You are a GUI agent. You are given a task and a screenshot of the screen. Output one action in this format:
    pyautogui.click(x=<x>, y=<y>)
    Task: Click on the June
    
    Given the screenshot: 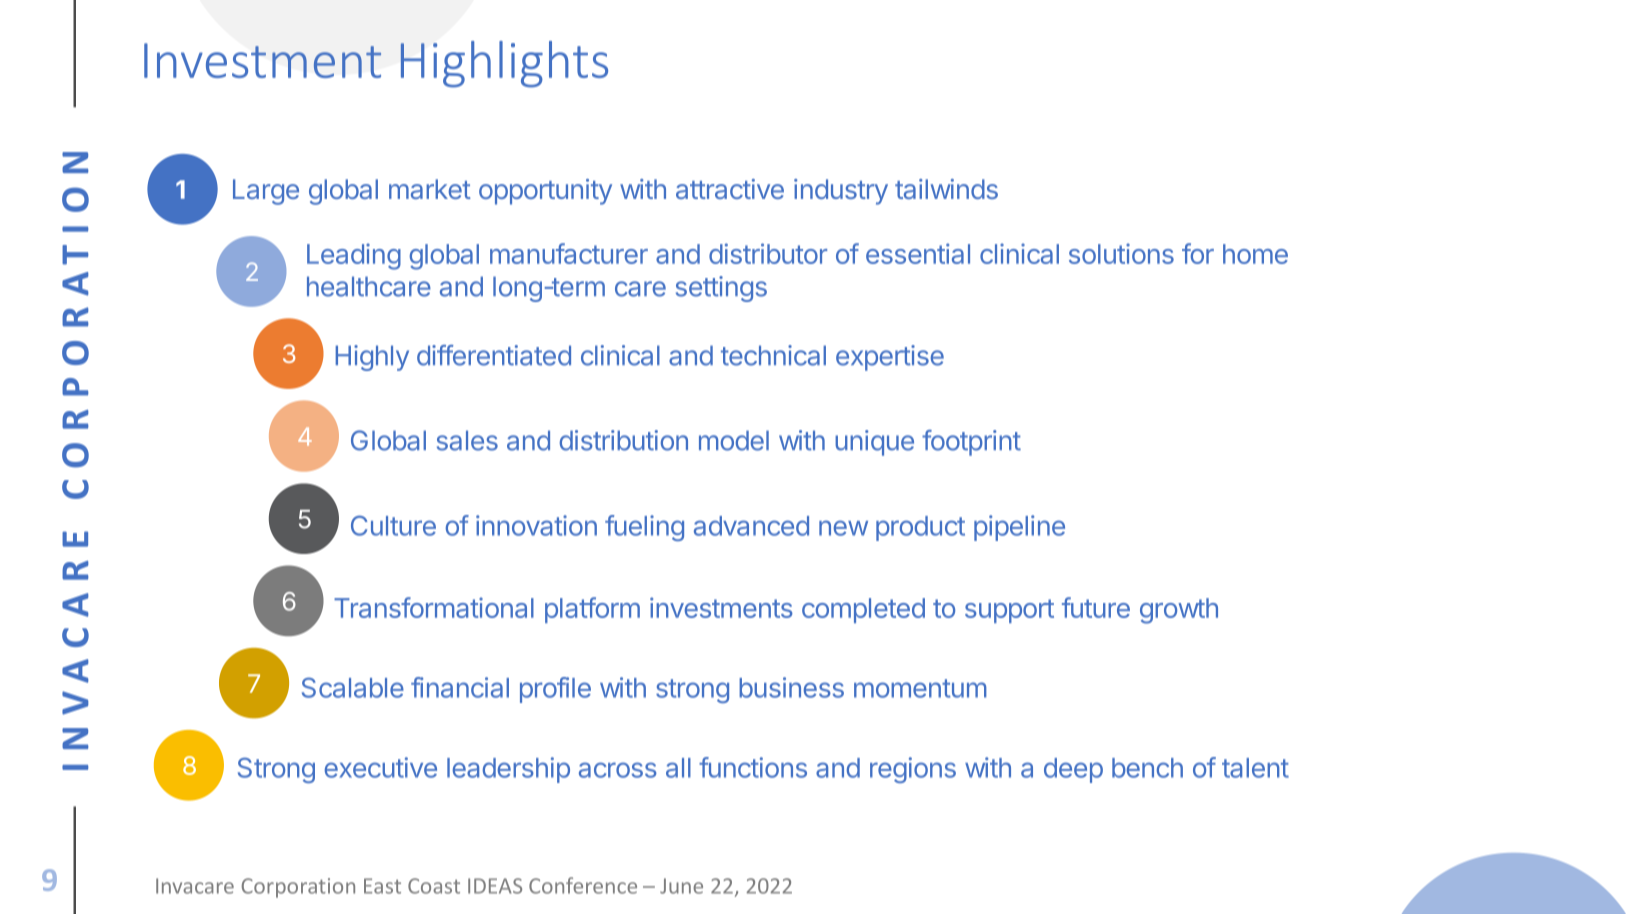 What is the action you would take?
    pyautogui.click(x=681, y=886)
